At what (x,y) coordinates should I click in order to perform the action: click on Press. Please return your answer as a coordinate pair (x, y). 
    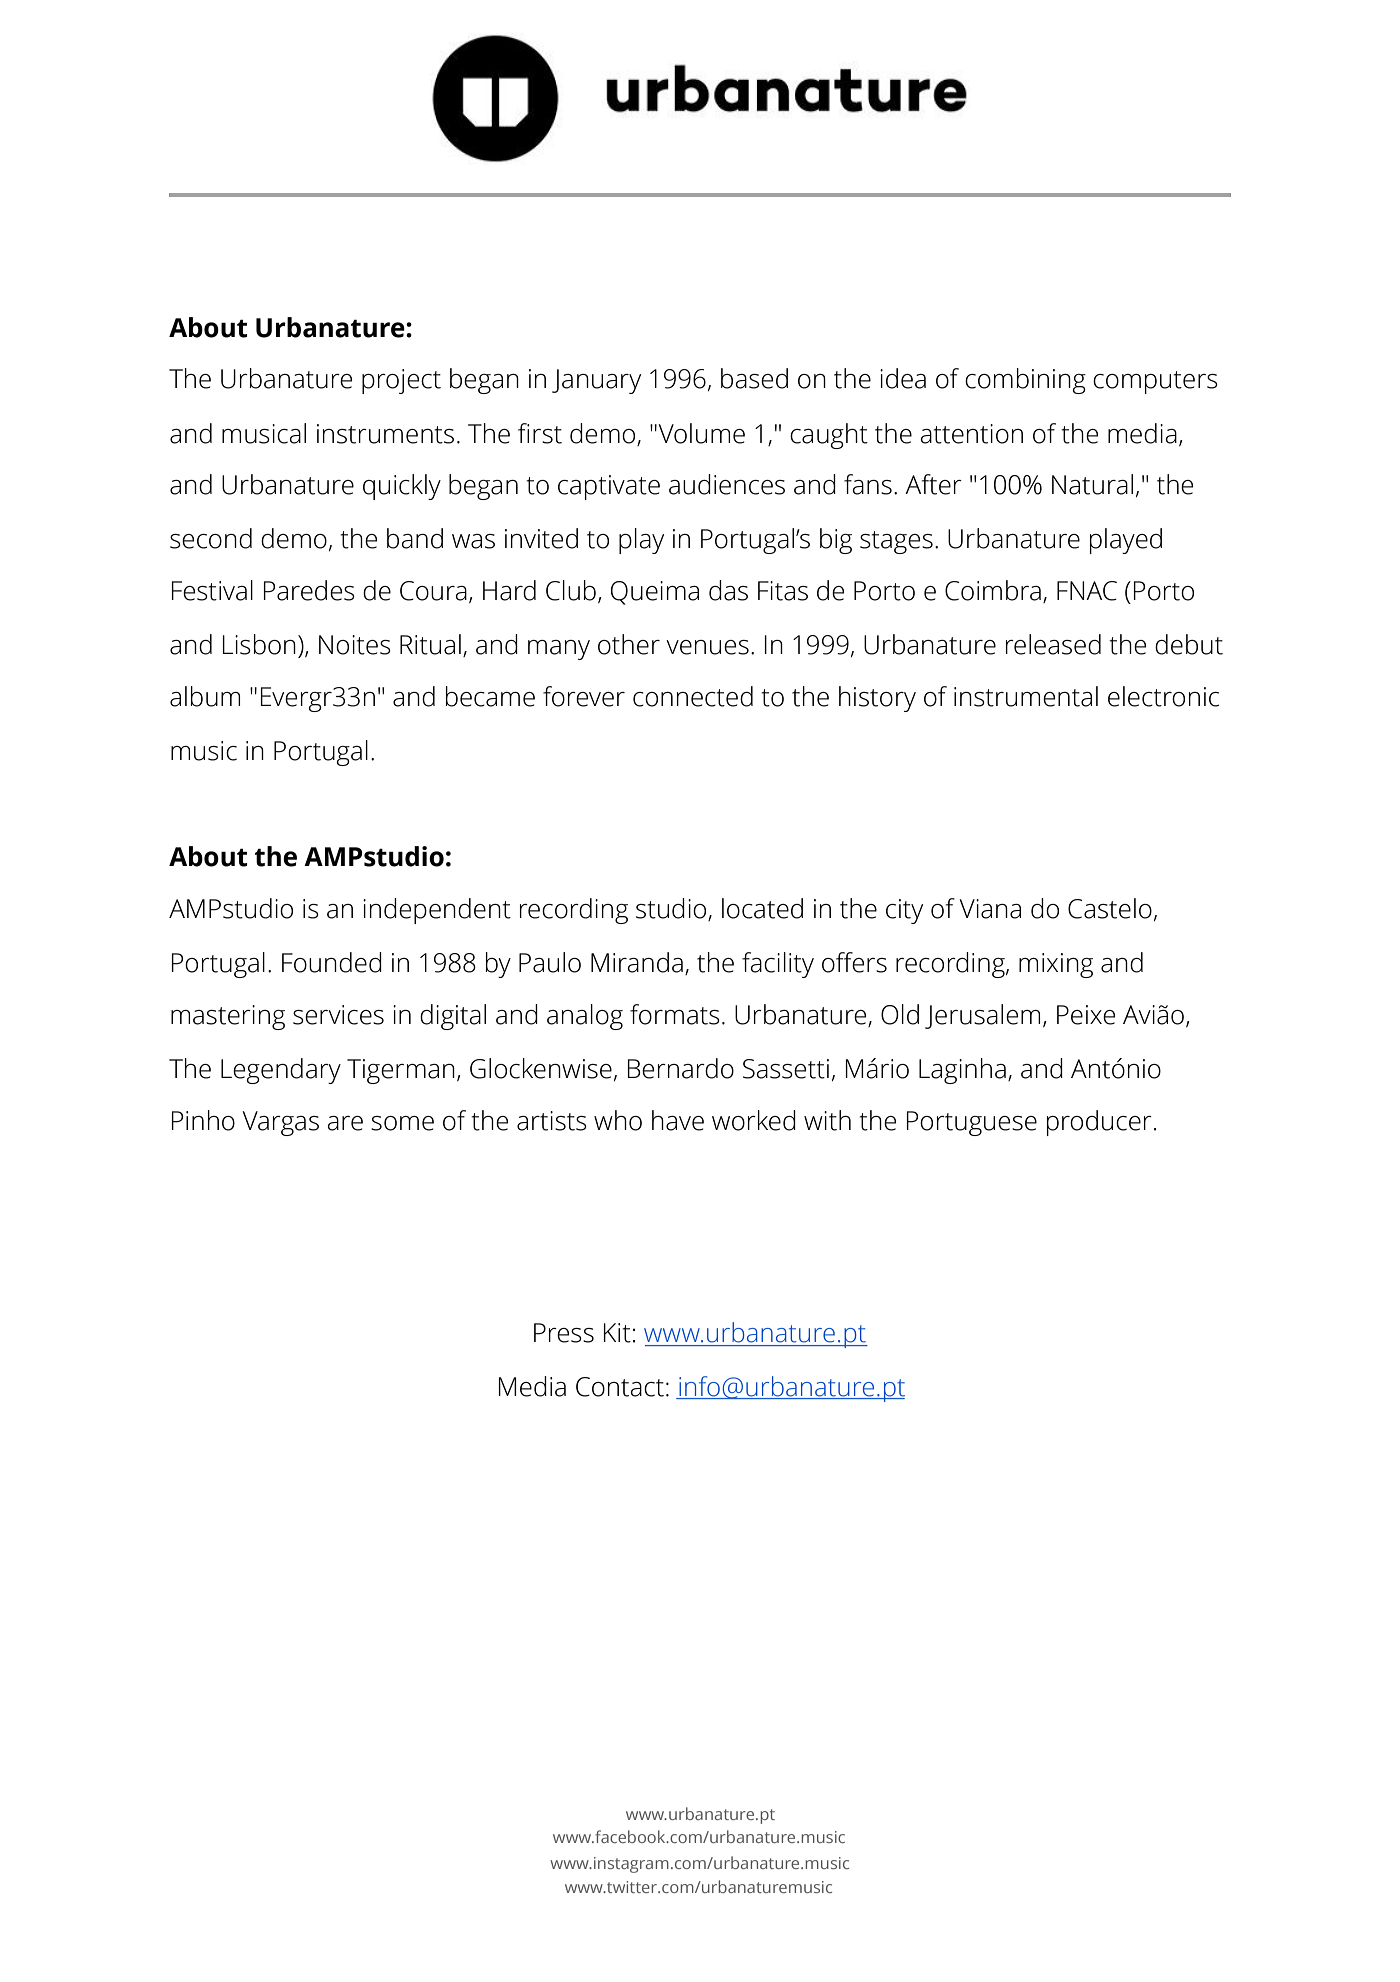
    Looking at the image, I should click on (564, 1333).
